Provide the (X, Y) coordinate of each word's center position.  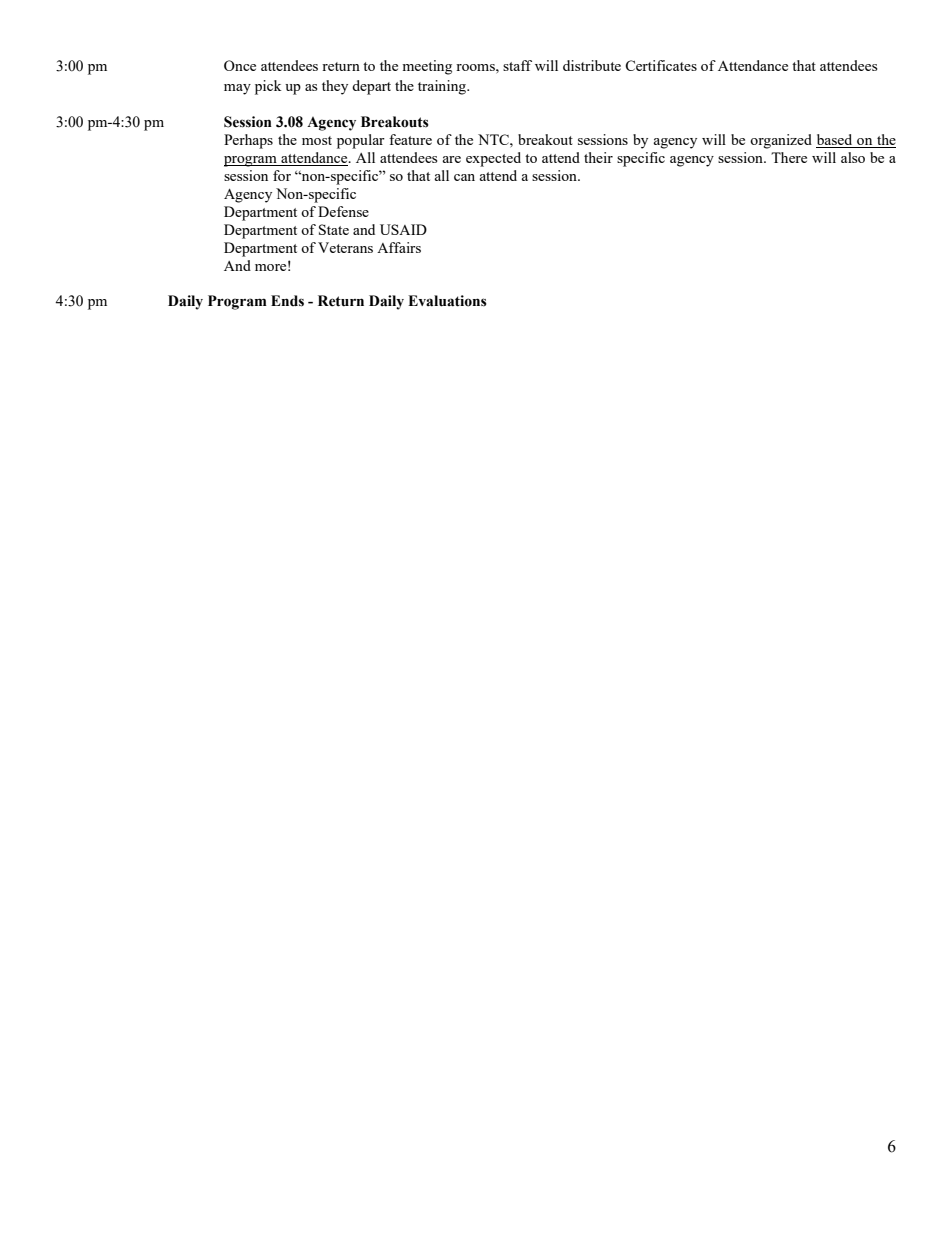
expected (493, 159)
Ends (287, 301)
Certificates (661, 65)
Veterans (345, 247)
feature (410, 139)
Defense (343, 211)
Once (240, 65)
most (317, 140)
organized (781, 141)
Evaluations (447, 301)
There (789, 157)
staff (517, 65)
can (464, 177)
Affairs (399, 247)
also (853, 157)
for (282, 175)
